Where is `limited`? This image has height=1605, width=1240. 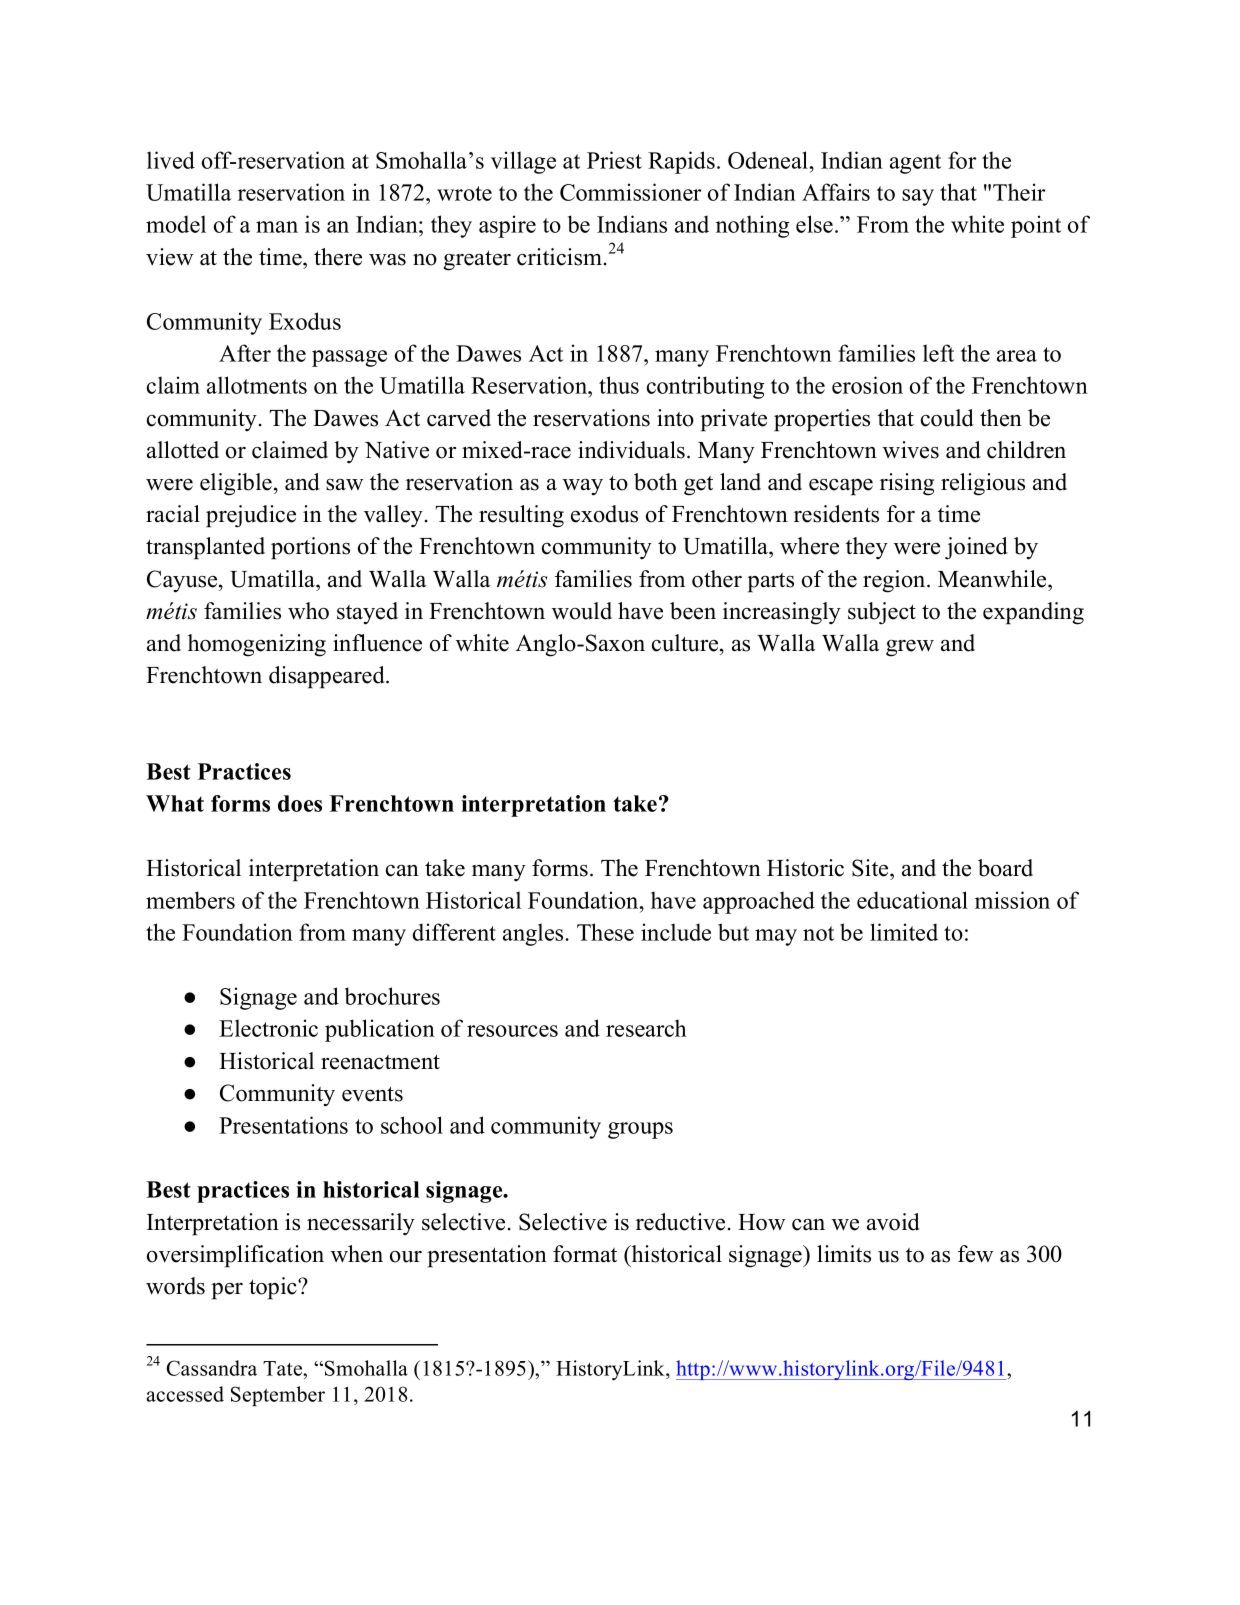
limited is located at coordinates (904, 932).
